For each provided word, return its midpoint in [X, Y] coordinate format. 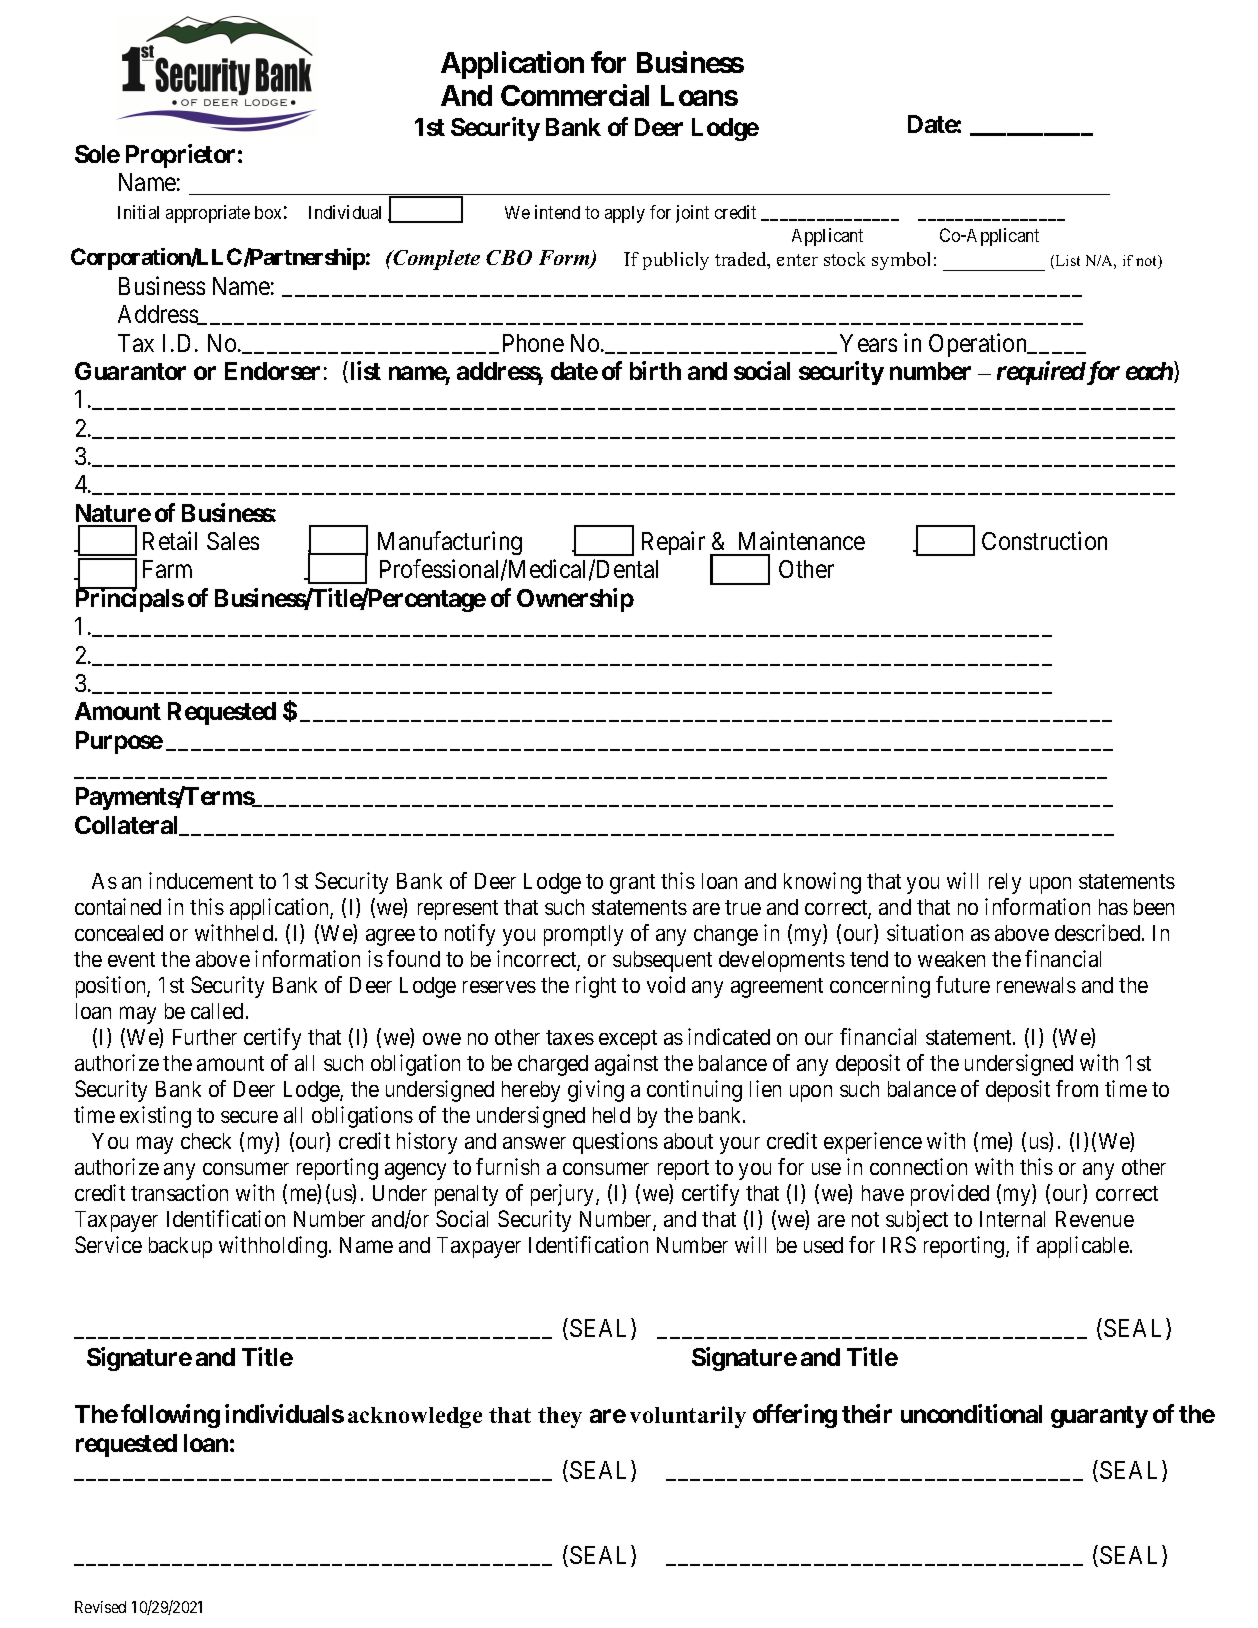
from [1077, 1088]
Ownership [575, 600]
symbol [901, 261]
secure [249, 1117]
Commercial [575, 95]
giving [596, 1091]
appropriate [208, 214]
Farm [167, 569]
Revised [100, 1607]
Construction [1044, 540]
